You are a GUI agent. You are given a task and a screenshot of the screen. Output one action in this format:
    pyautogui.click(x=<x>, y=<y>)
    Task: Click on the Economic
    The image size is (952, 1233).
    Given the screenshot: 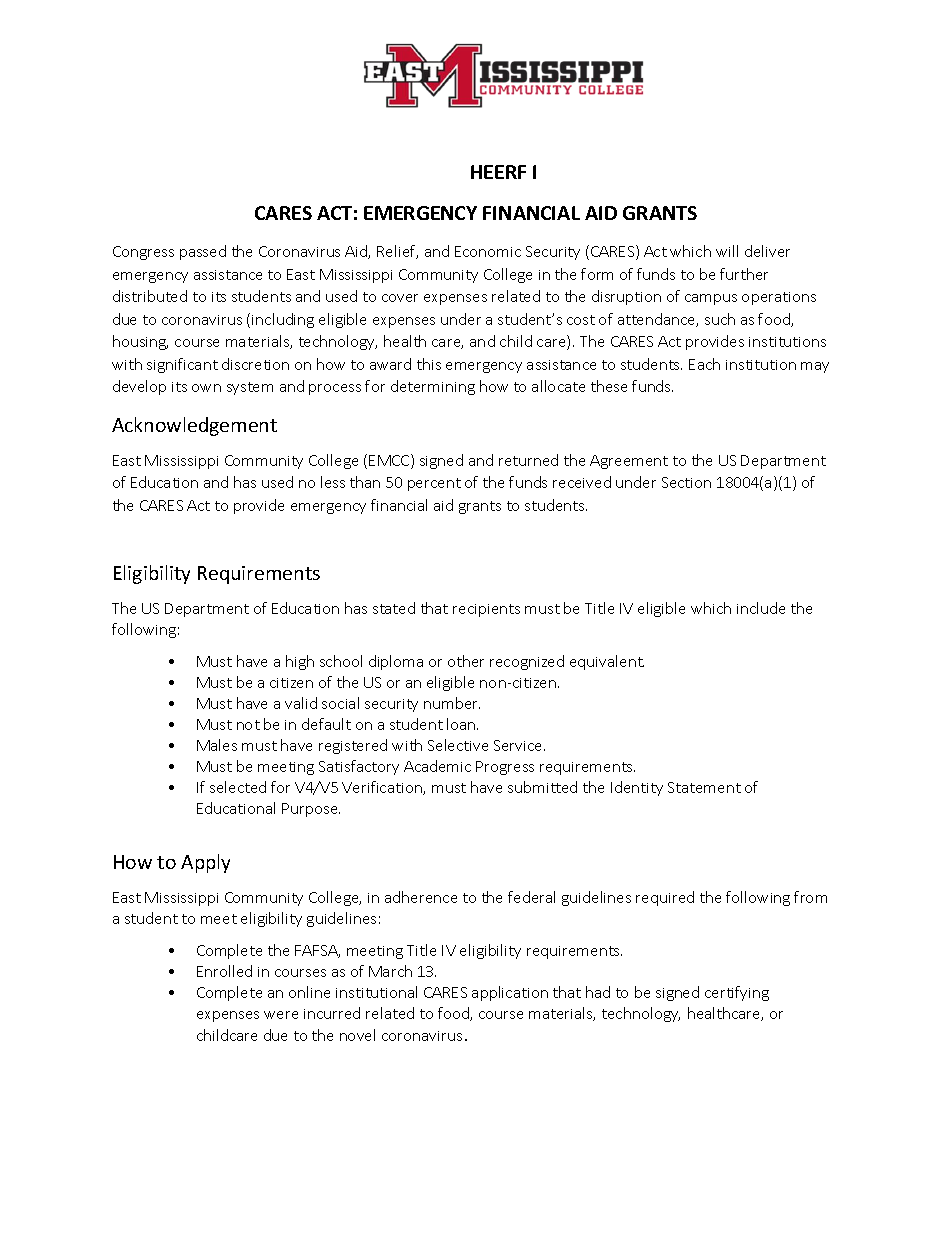 What is the action you would take?
    pyautogui.click(x=488, y=251)
